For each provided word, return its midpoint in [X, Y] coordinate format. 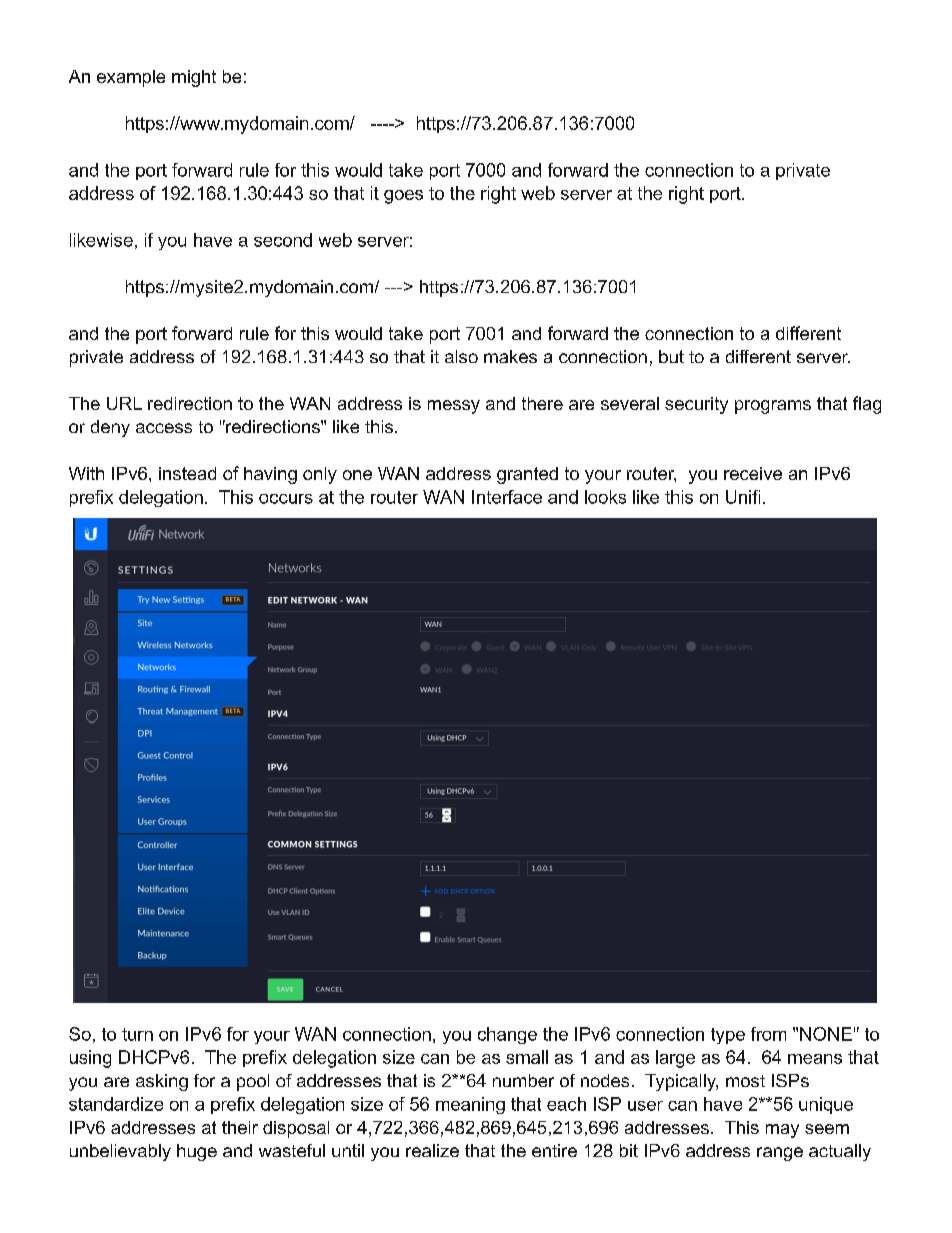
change [507, 1035]
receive [753, 473]
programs [773, 407]
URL [124, 403]
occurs [286, 499]
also [461, 356]
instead [187, 473]
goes [403, 197]
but [671, 356]
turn [137, 1034]
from [768, 1034]
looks [605, 497]
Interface [507, 497]
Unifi [743, 497]
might [194, 78]
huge [197, 1152]
